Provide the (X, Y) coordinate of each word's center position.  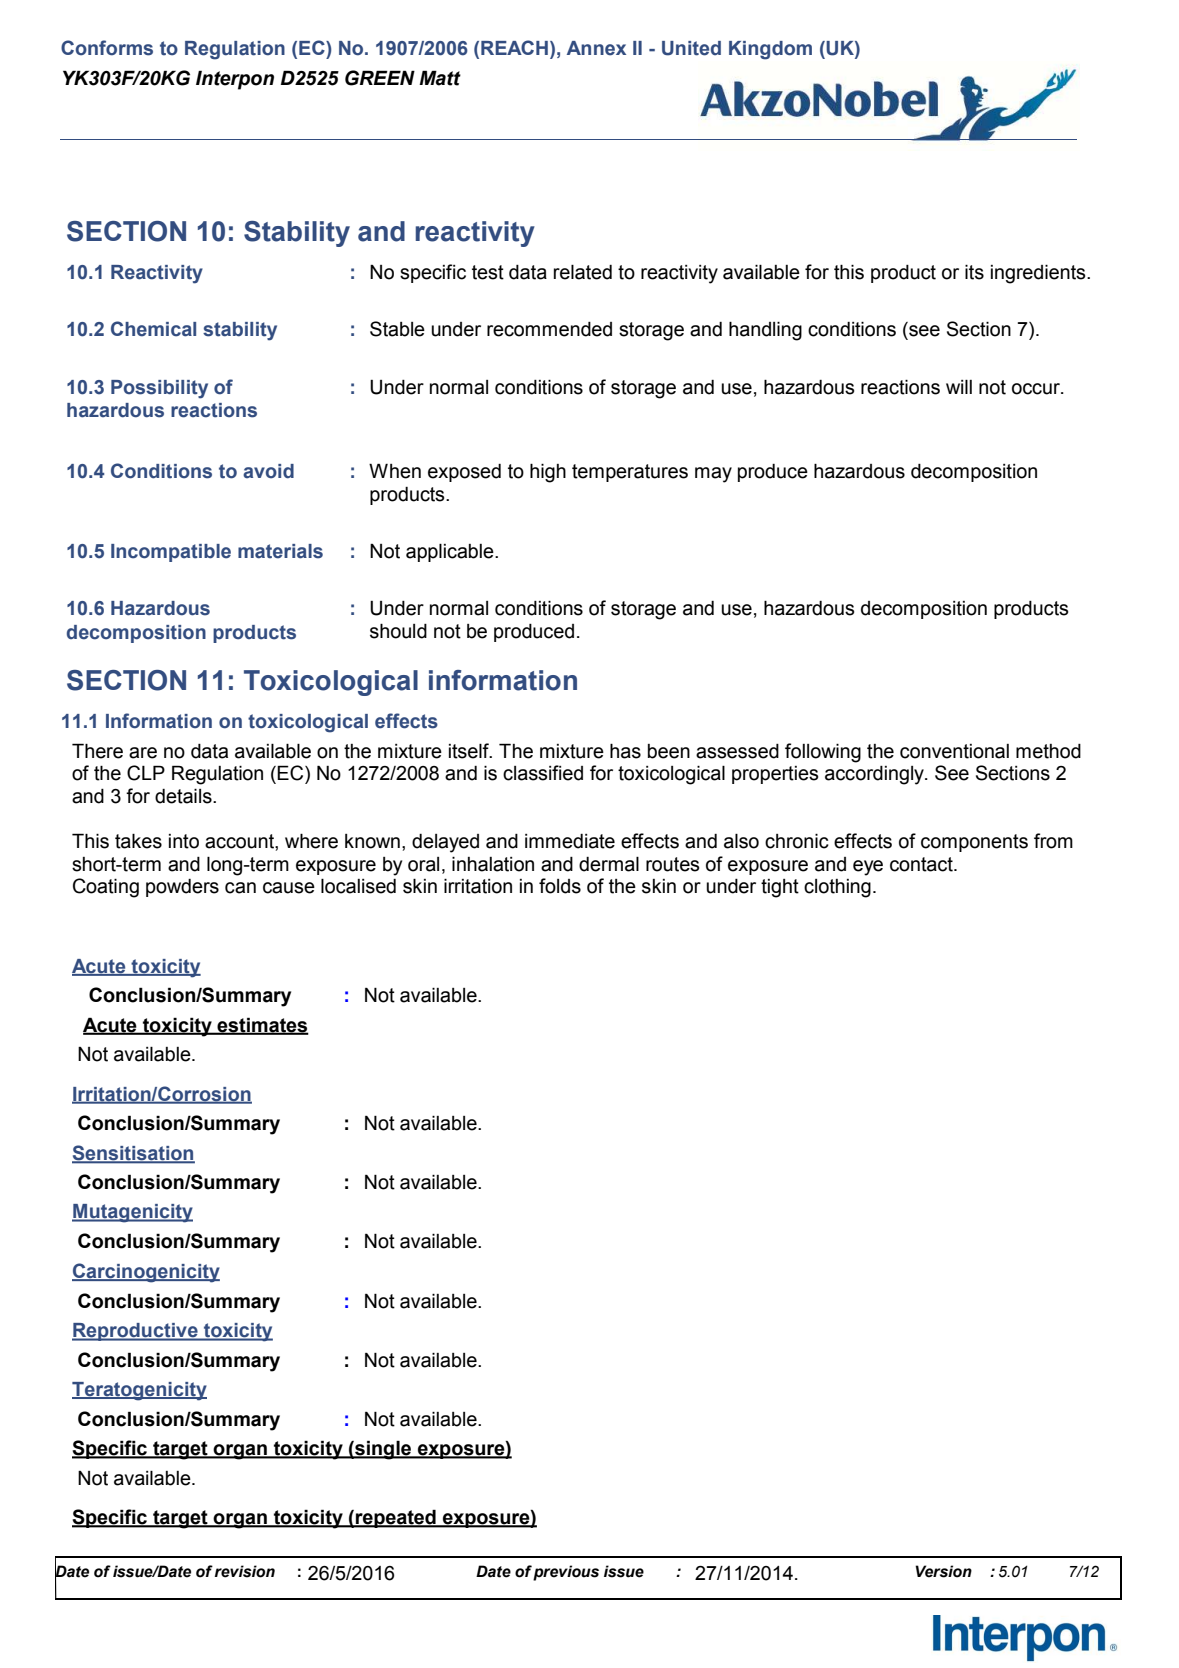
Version (943, 1571)
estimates (262, 1025)
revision (245, 1571)
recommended (549, 329)
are (143, 753)
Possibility (159, 389)
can (240, 888)
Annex (596, 48)
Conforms (107, 48)
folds (560, 886)
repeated (396, 1518)
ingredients (1039, 274)
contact (922, 864)
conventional (954, 751)
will (959, 386)
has (625, 751)
